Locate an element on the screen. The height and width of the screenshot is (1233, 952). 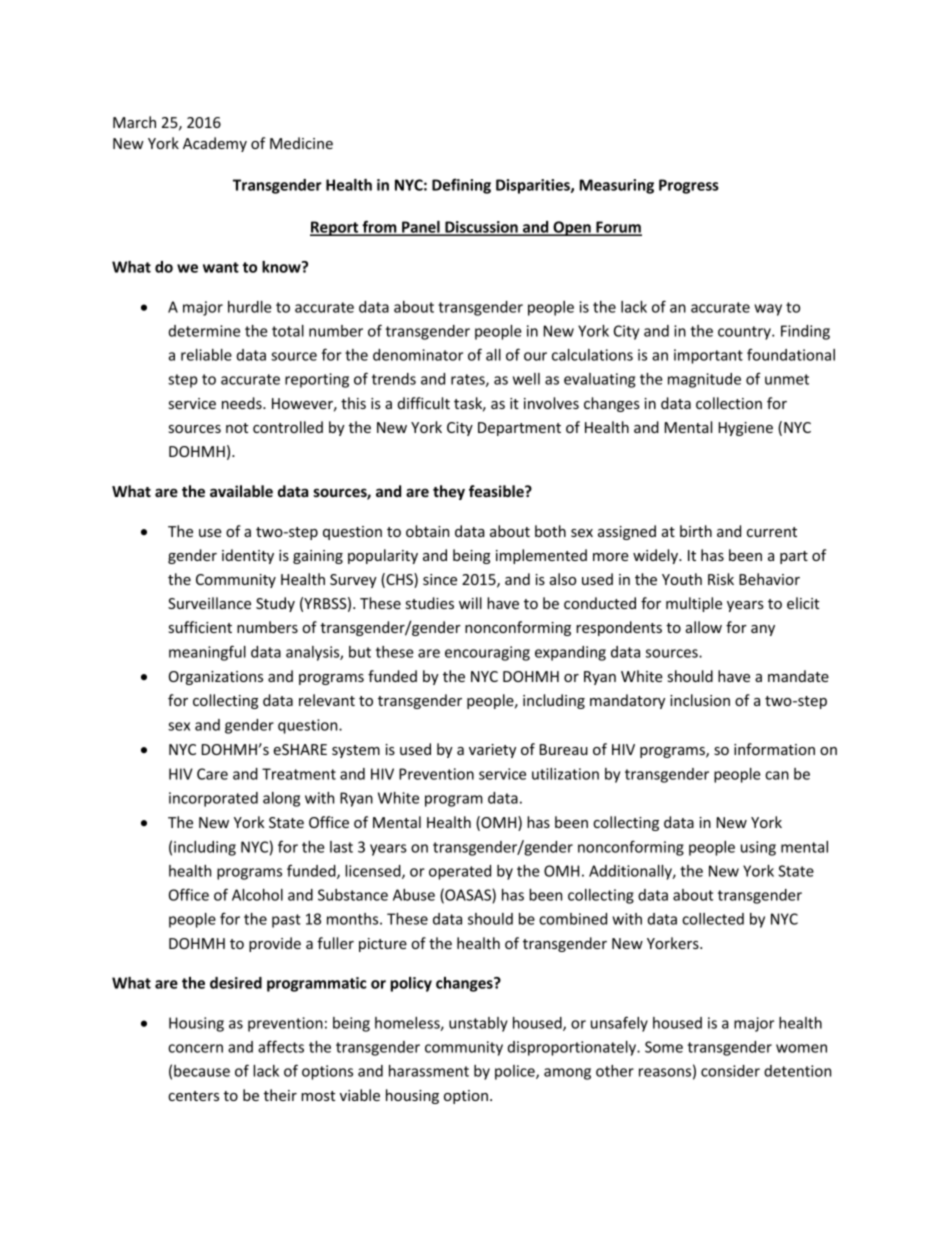
Academy is located at coordinates (215, 144).
